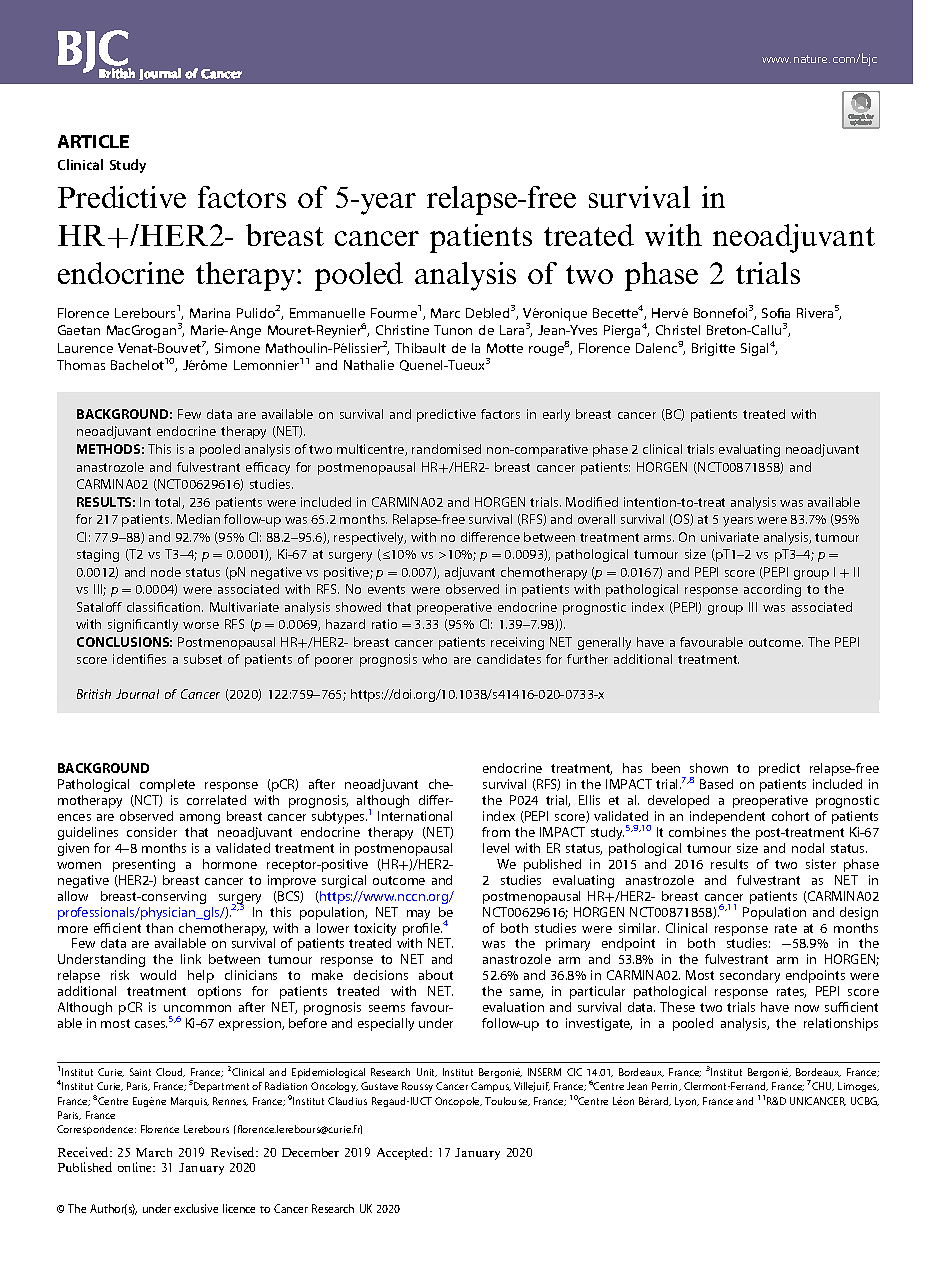 Image resolution: width=952 pixels, height=1265 pixels. Describe the element at coordinates (137, 694) in the screenshot. I see `Journal` at that location.
